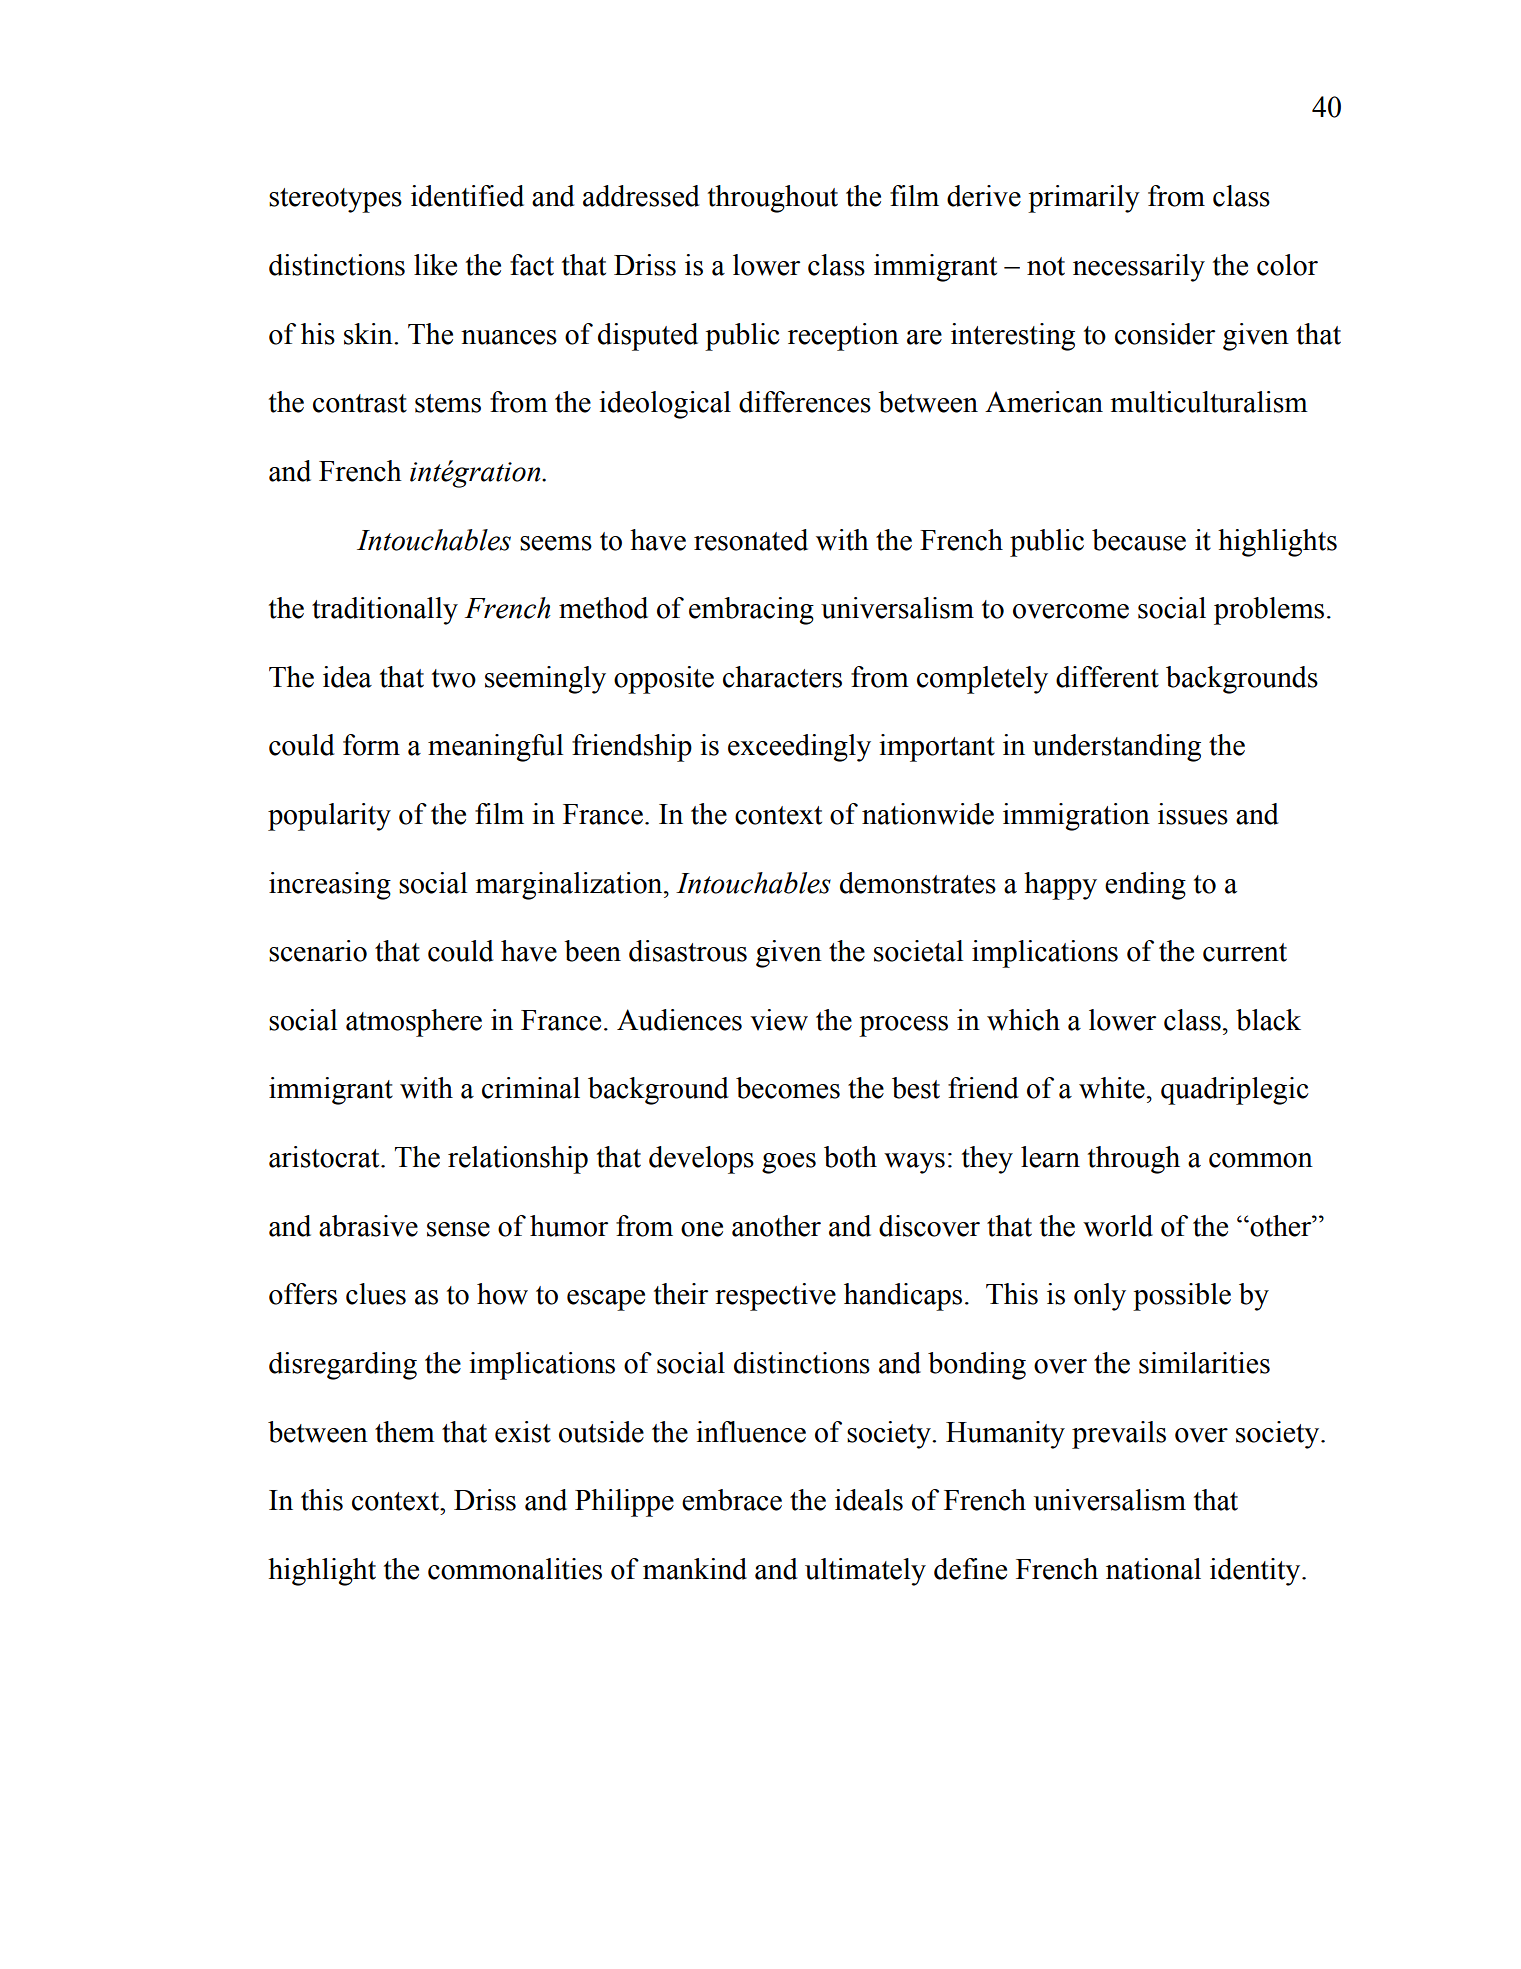  Describe the element at coordinates (405, 1432) in the screenshot. I see `them` at that location.
